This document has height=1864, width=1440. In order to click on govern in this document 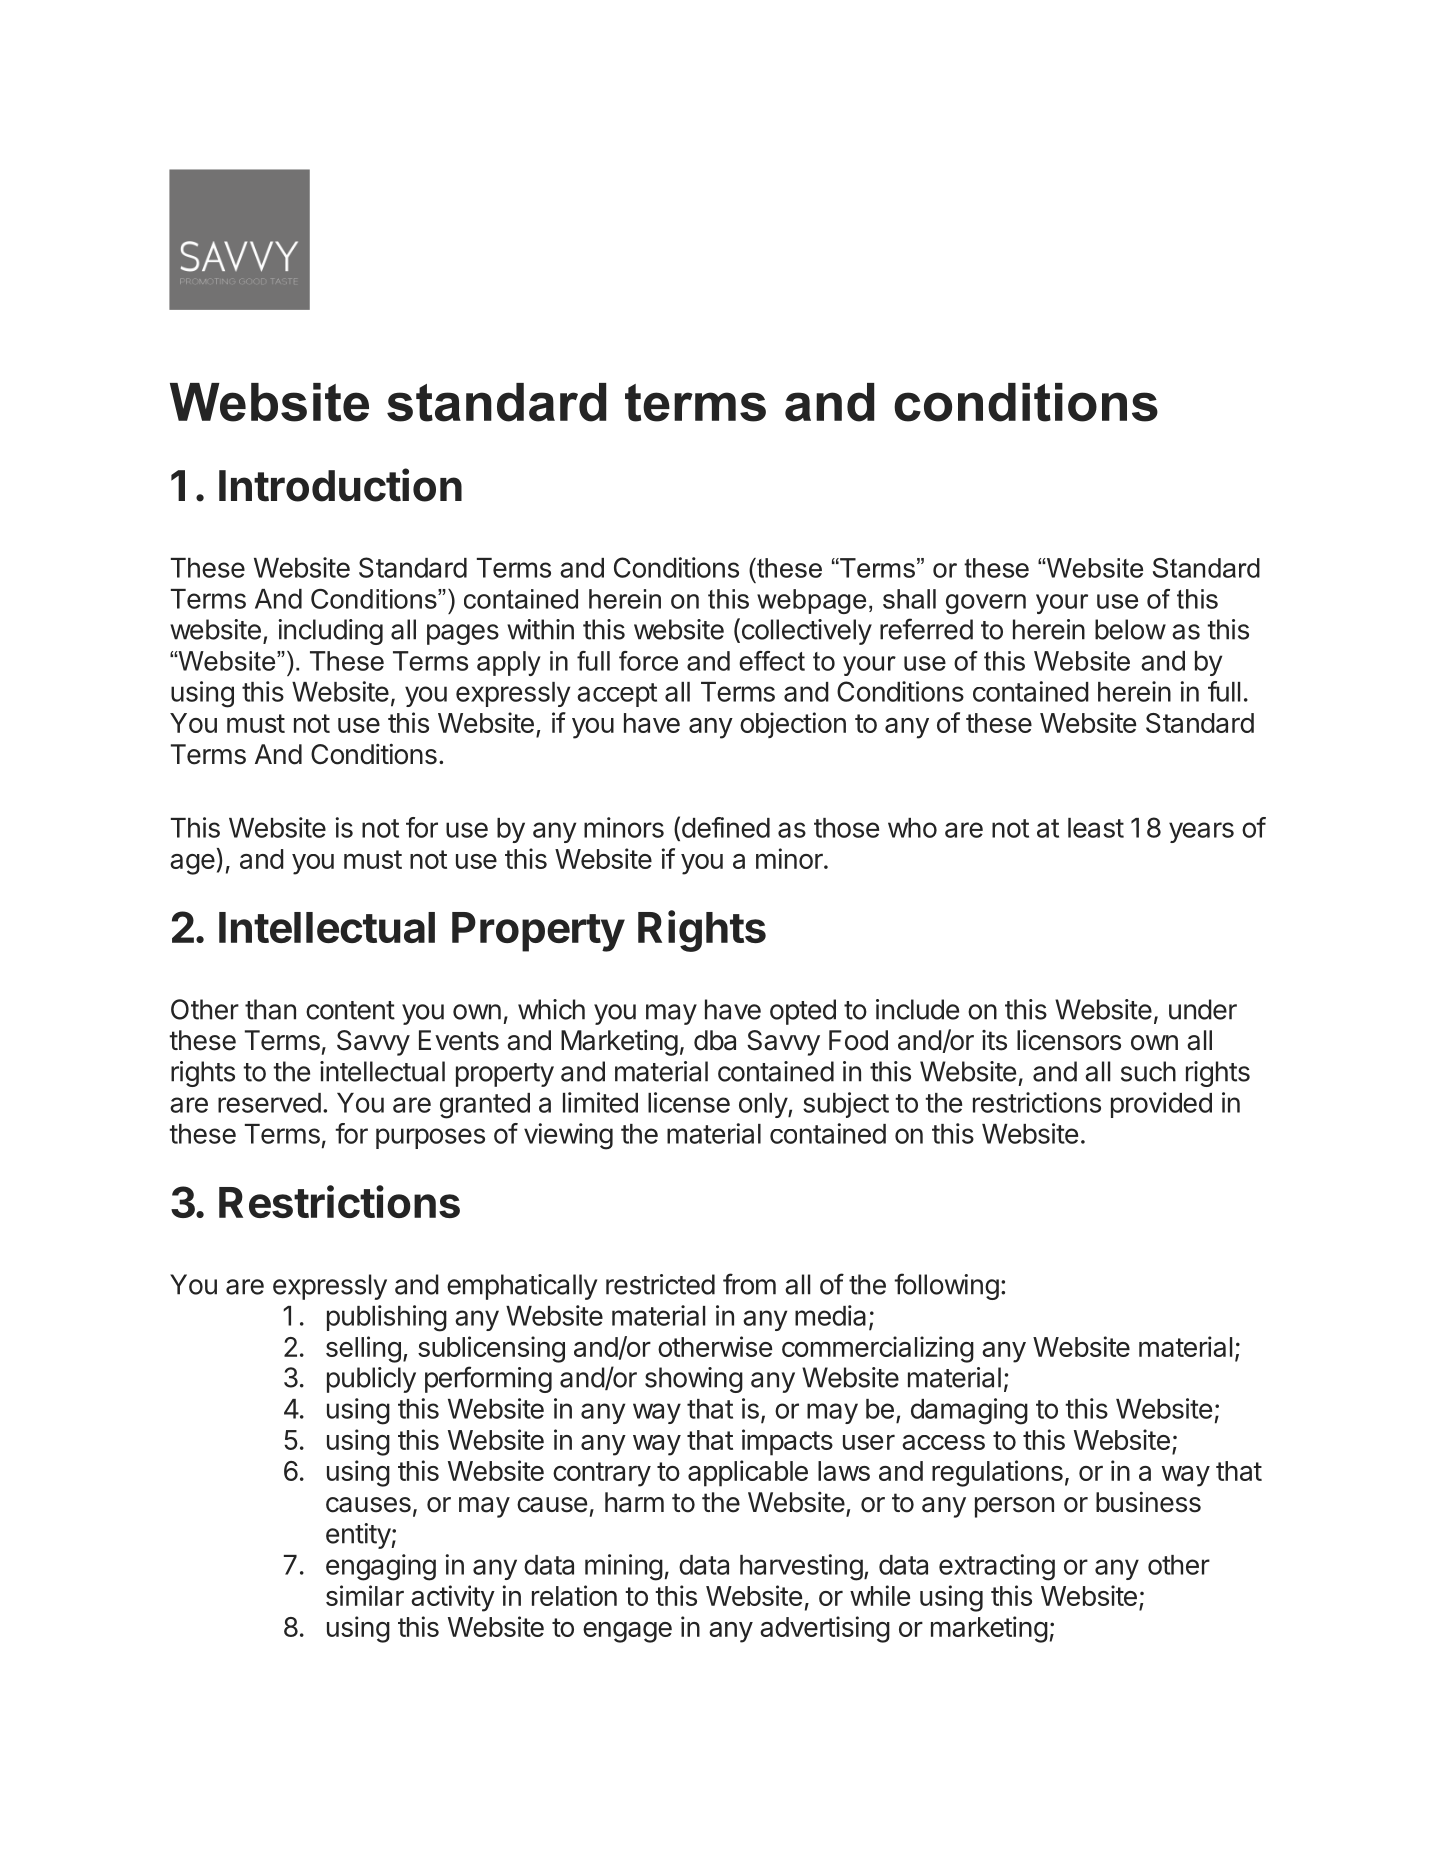, I will do `click(986, 604)`.
